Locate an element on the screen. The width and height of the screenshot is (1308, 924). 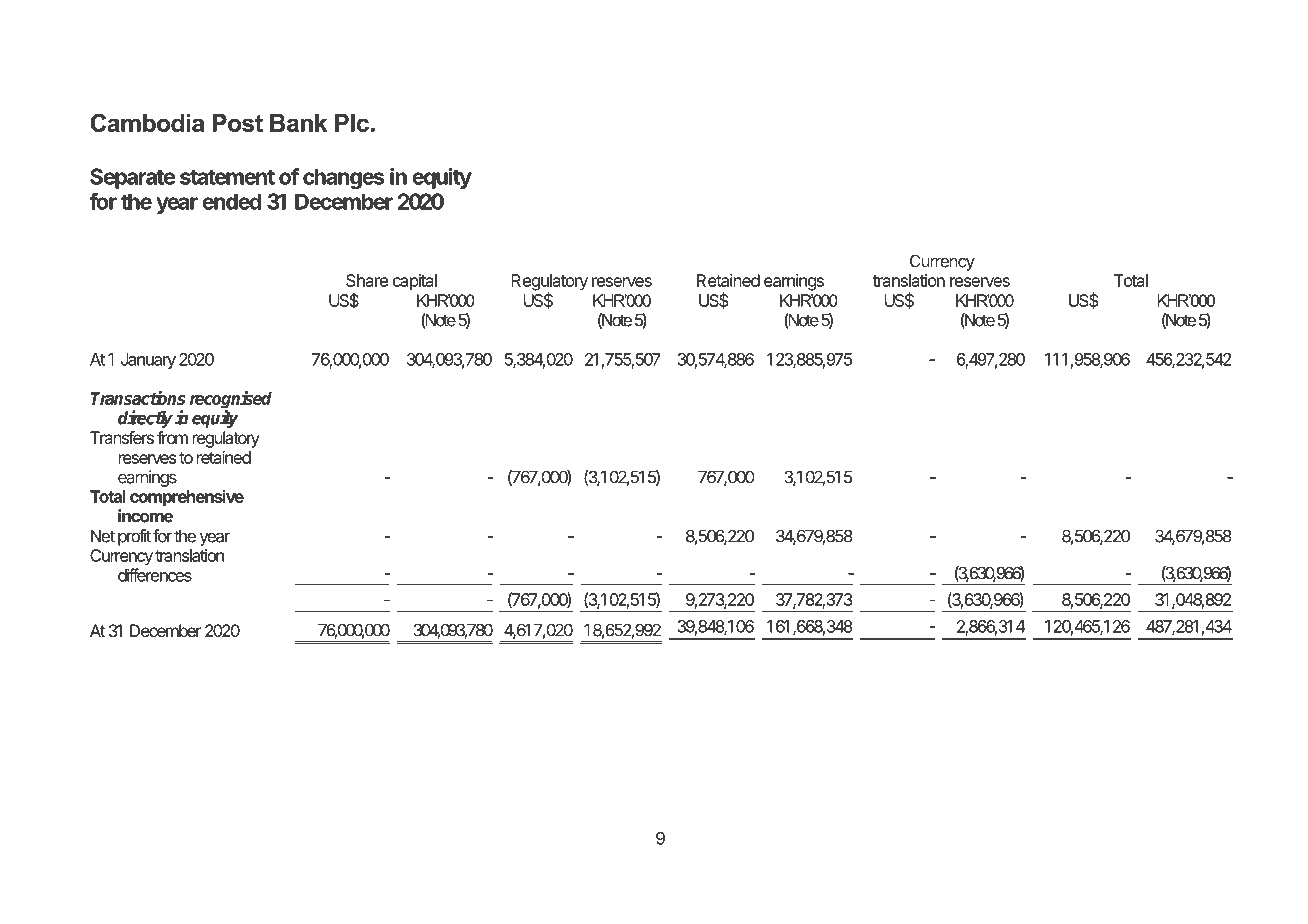
capital is located at coordinates (415, 282).
